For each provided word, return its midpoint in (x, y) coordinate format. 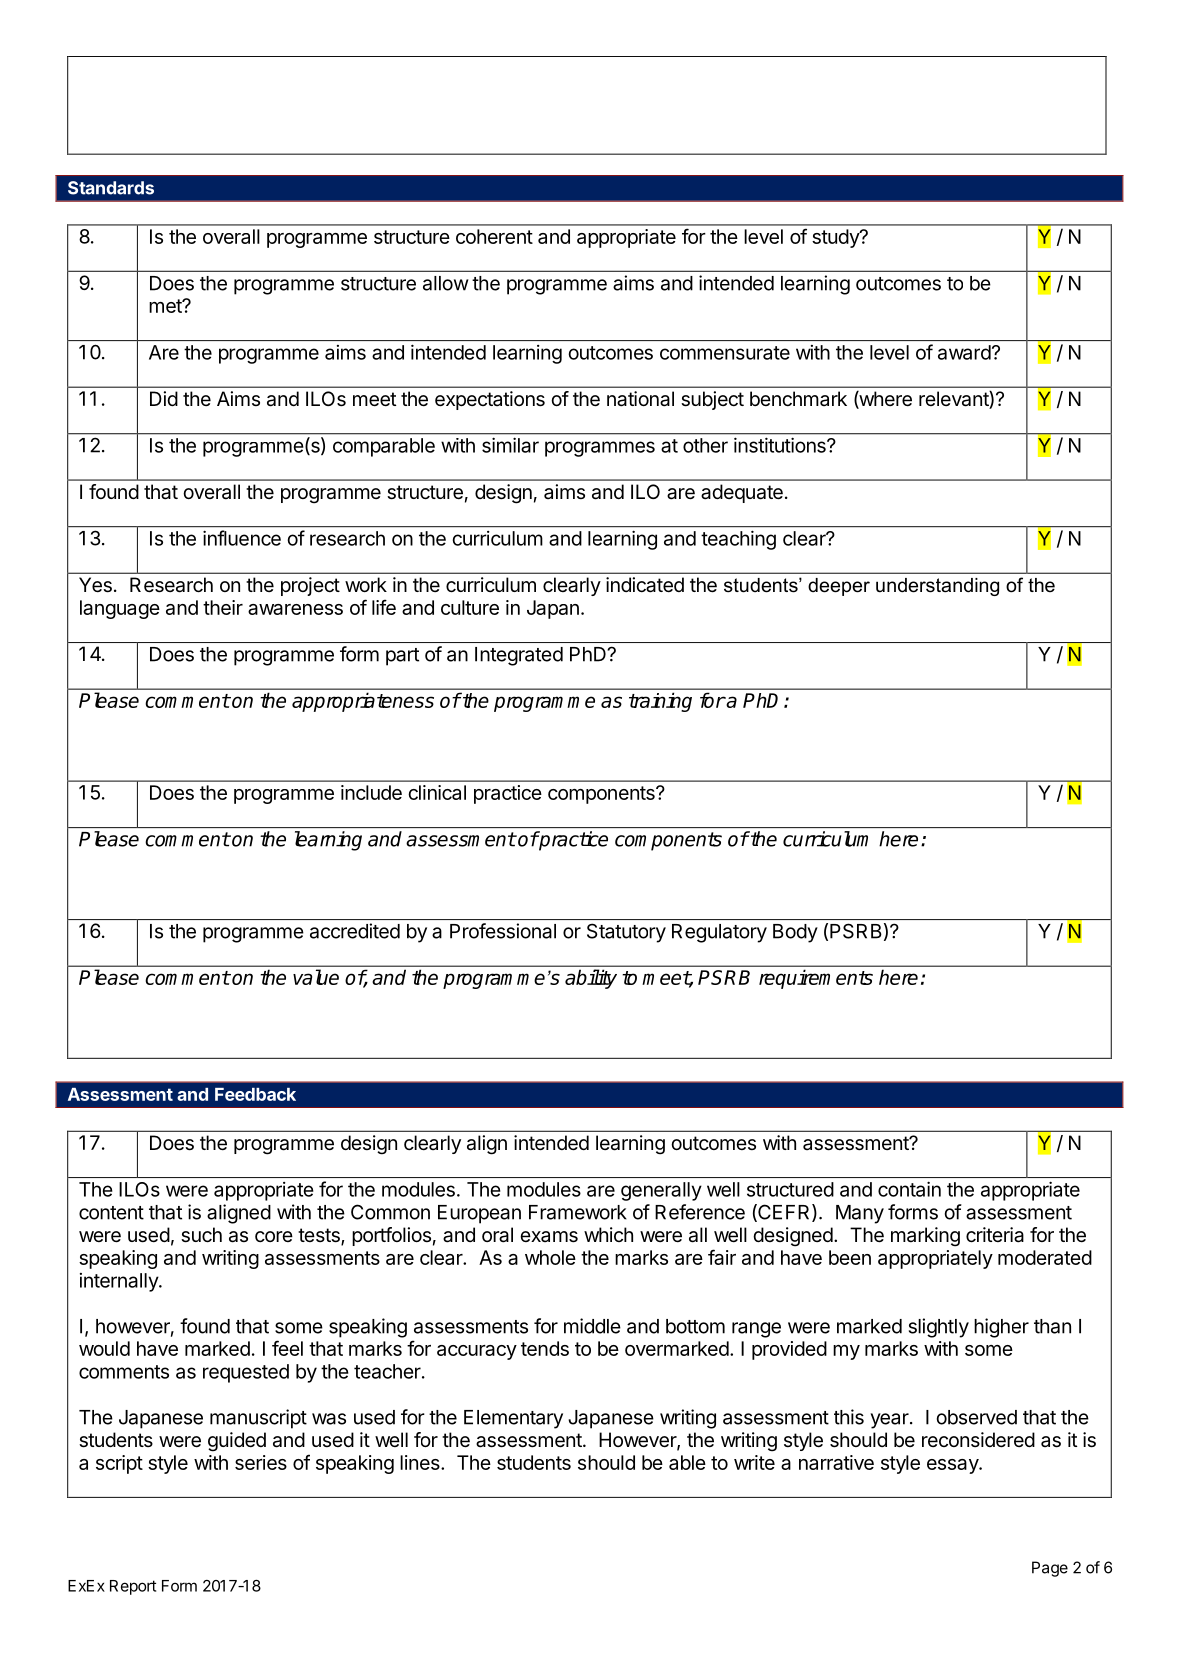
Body (795, 933)
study (836, 238)
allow (446, 283)
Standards (111, 188)
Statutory (626, 933)
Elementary (513, 1419)
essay (953, 1466)
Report (133, 1587)
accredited (355, 931)
